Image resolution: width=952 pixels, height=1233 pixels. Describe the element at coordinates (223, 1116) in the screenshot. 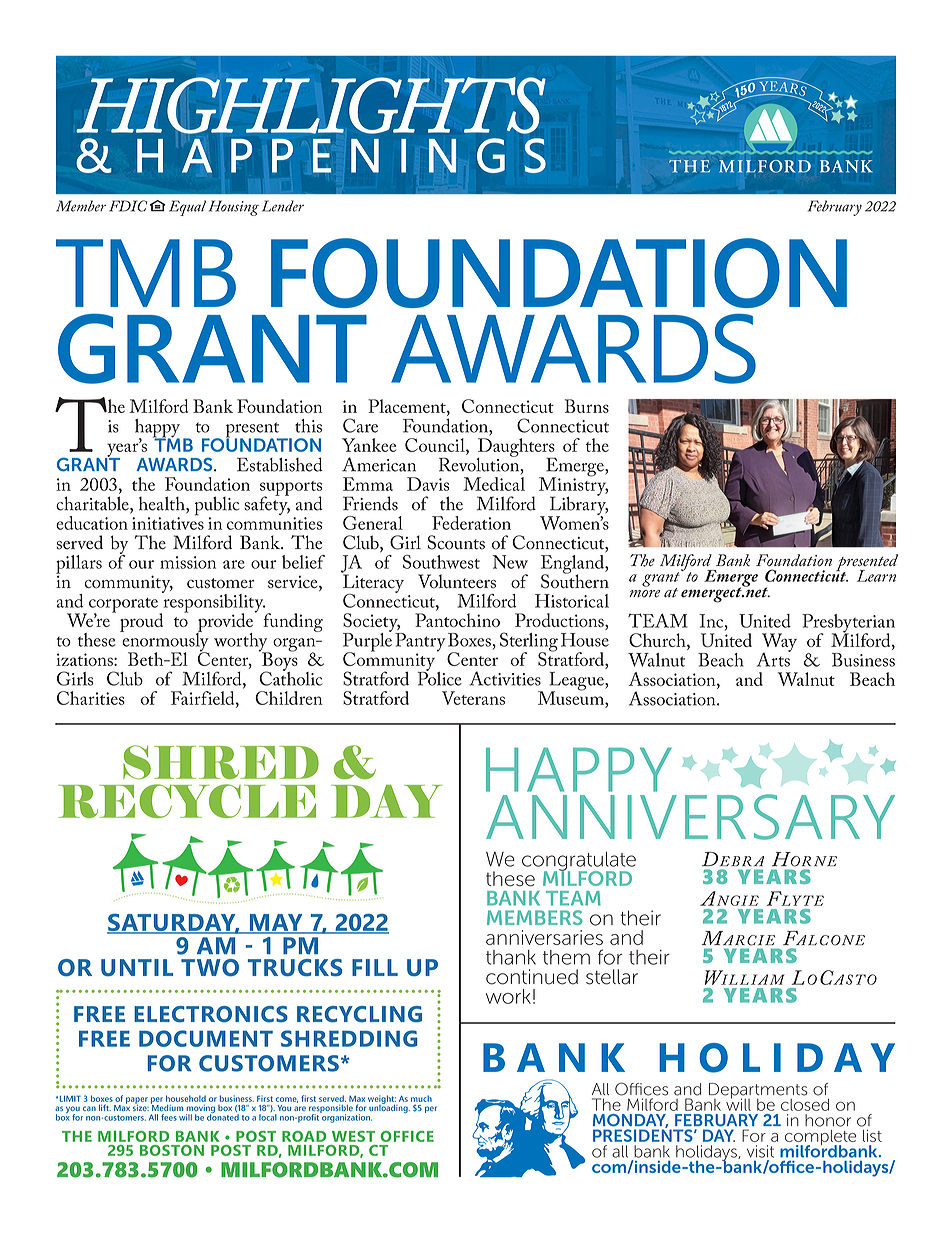

I see `donated` at that location.
